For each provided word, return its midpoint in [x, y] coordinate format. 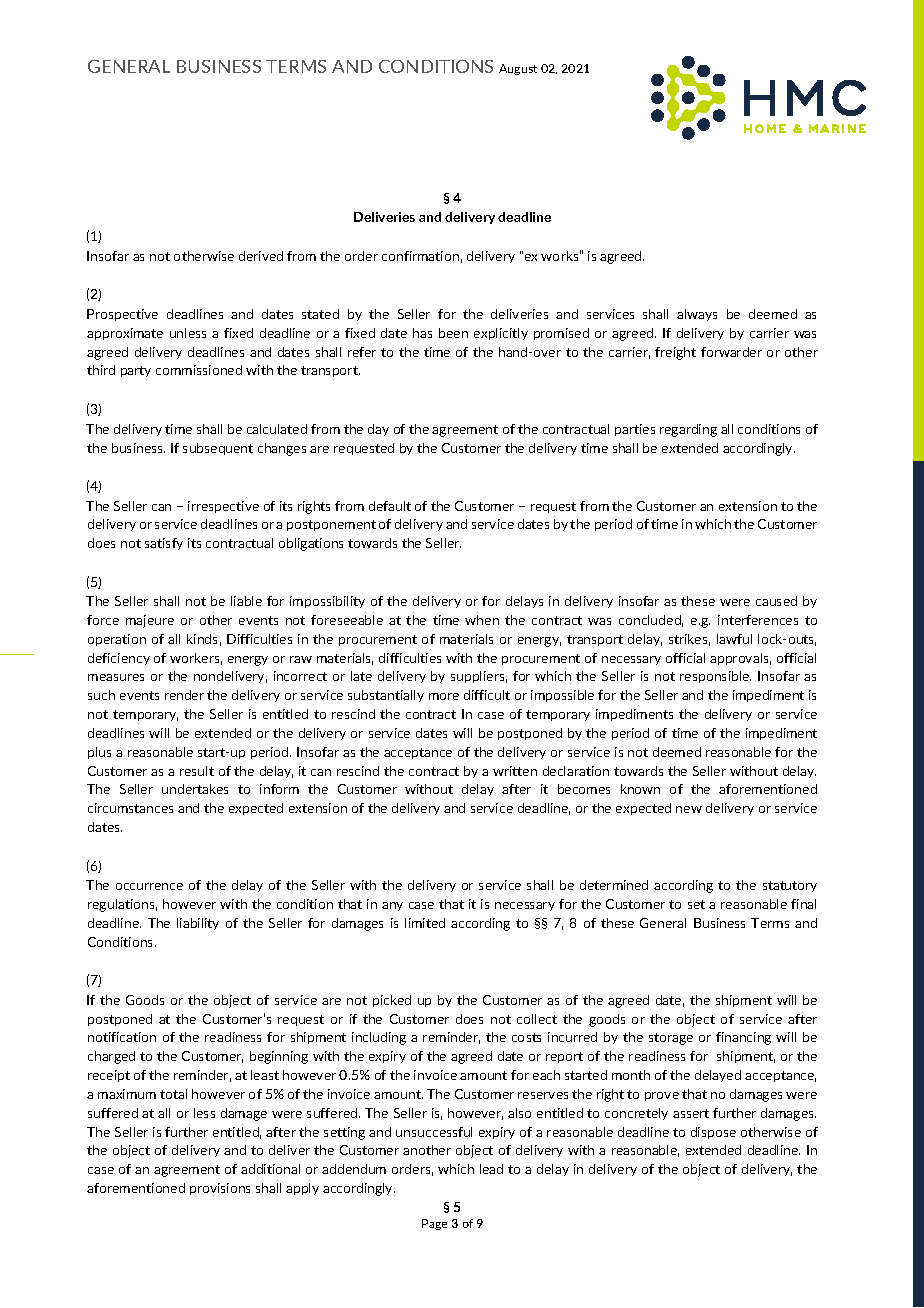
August [518, 69]
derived [261, 256]
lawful [734, 639]
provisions [220, 1189]
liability [198, 924]
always [697, 315]
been [453, 333]
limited [425, 923]
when [482, 620]
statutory [790, 886]
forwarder [731, 352]
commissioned [199, 370]
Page [434, 1224]
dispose [713, 1133]
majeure [150, 621]
